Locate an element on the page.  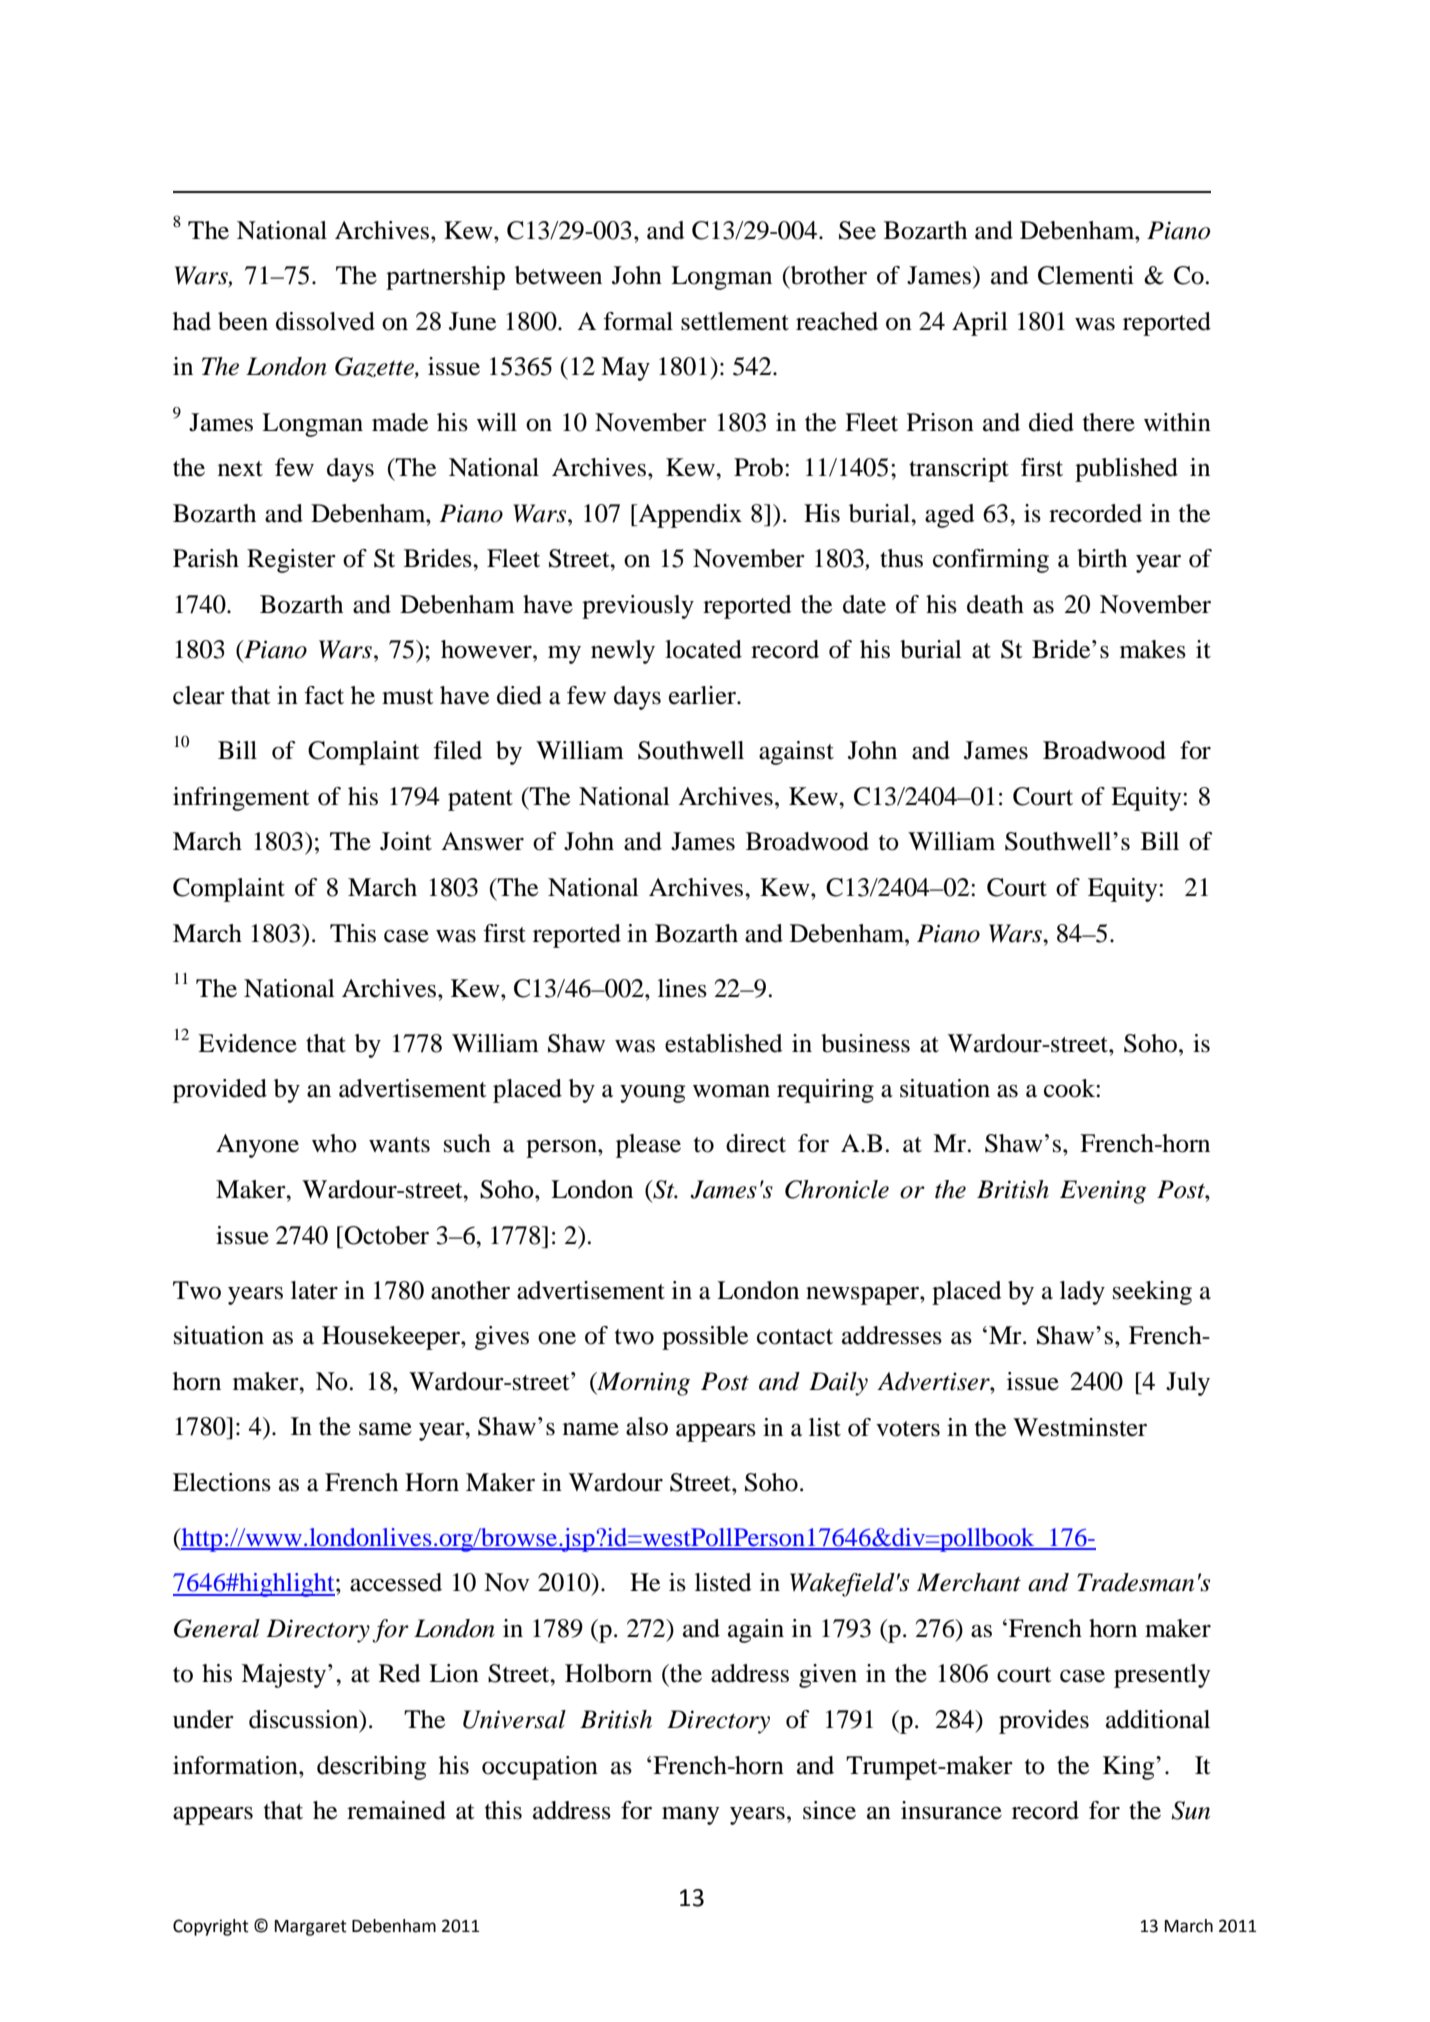
possible is located at coordinates (705, 1338).
